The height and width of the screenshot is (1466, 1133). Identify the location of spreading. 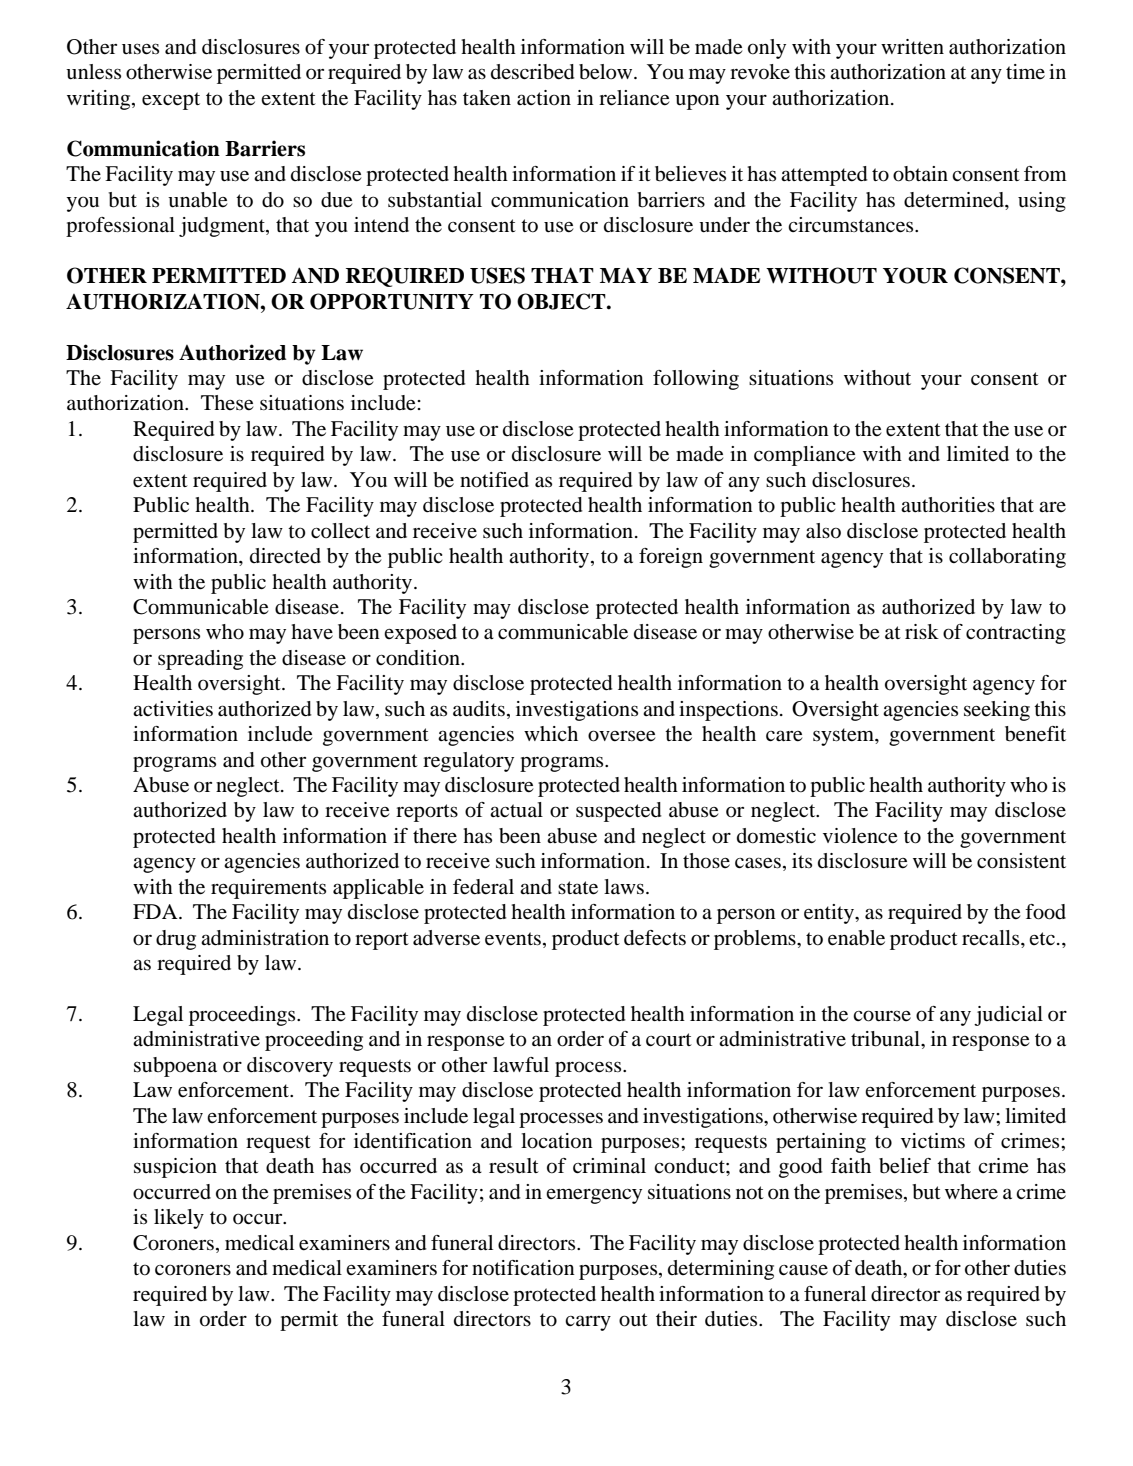
(200, 660).
